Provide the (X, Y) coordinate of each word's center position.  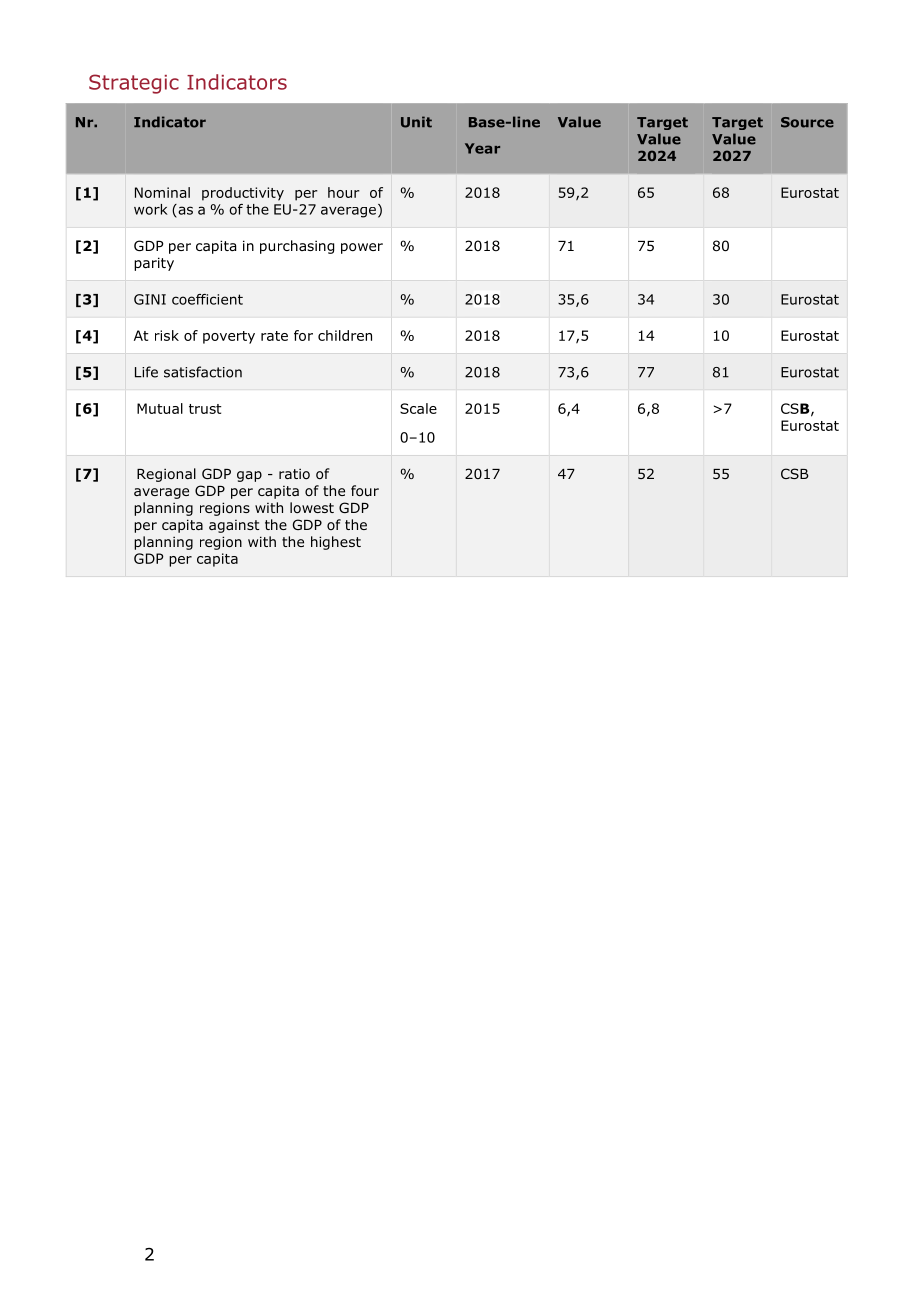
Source (807, 122)
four (365, 490)
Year (482, 148)
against (234, 526)
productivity (243, 194)
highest (336, 543)
